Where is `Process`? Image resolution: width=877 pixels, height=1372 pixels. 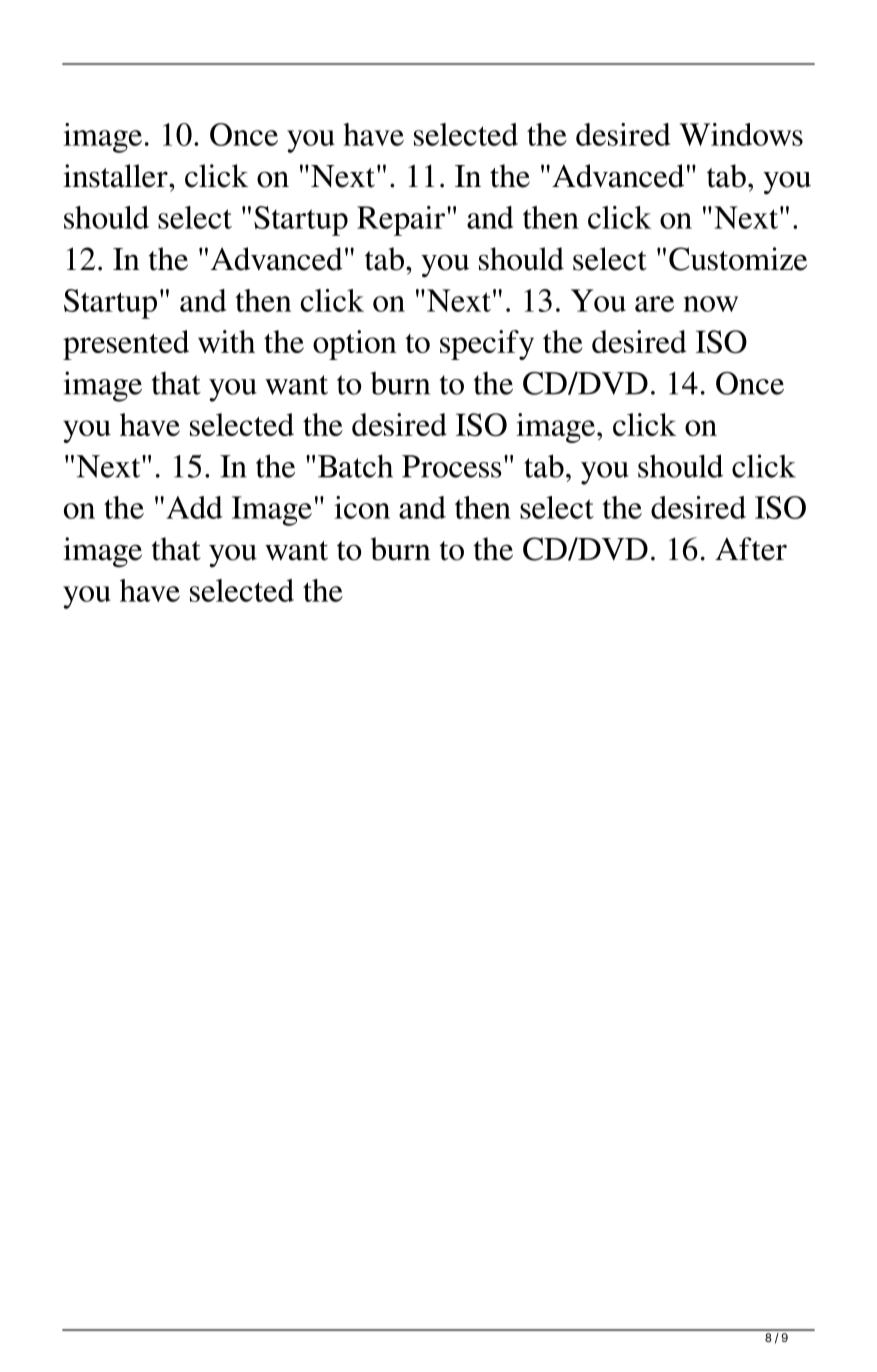
Process is located at coordinates (452, 466).
